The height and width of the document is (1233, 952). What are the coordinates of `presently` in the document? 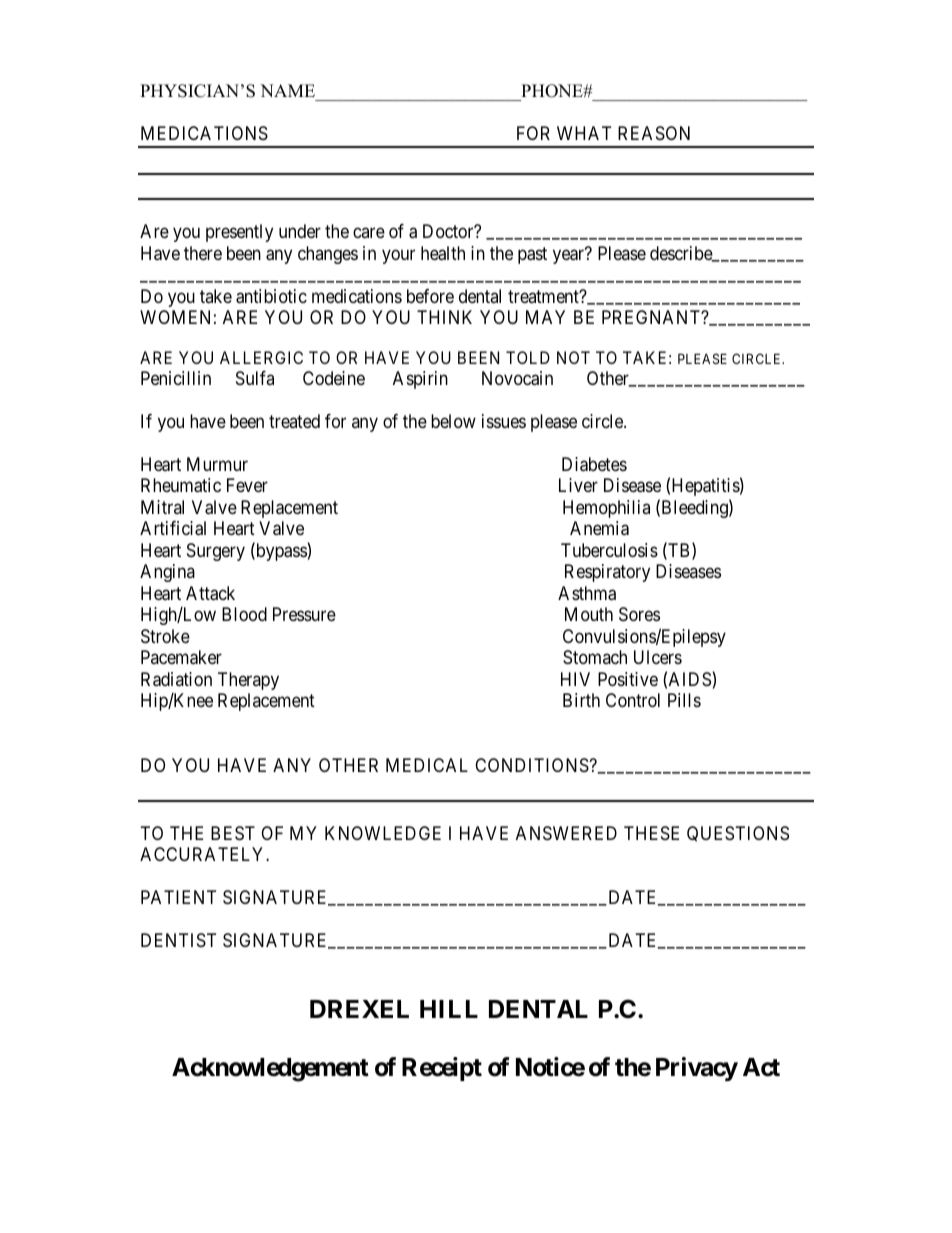 It's located at (239, 233).
